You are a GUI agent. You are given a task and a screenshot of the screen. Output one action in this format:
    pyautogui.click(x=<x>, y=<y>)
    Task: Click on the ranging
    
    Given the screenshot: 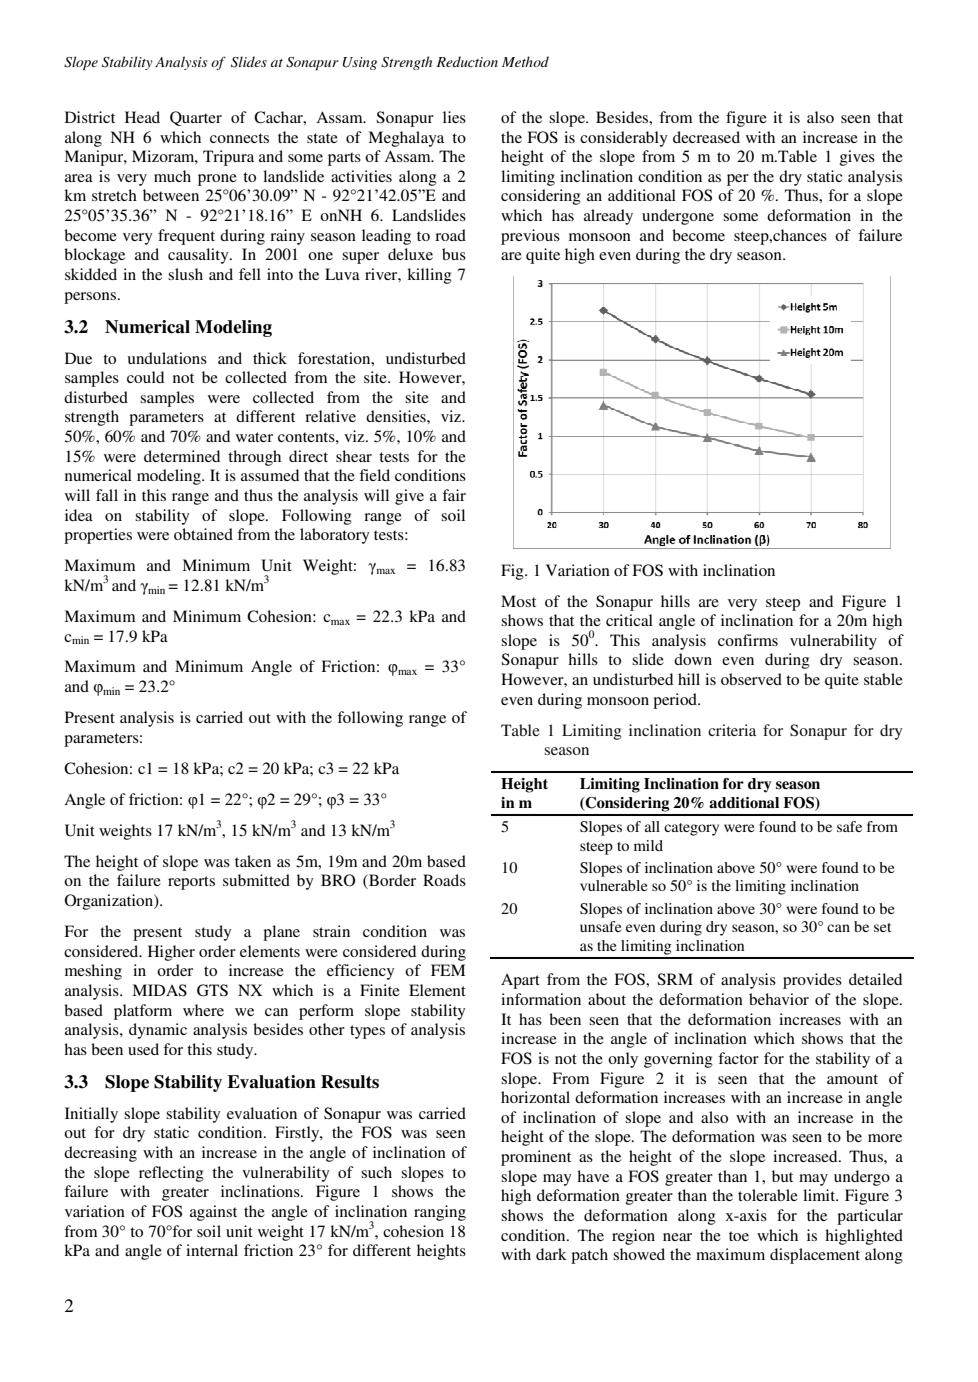 What is the action you would take?
    pyautogui.click(x=440, y=1213)
